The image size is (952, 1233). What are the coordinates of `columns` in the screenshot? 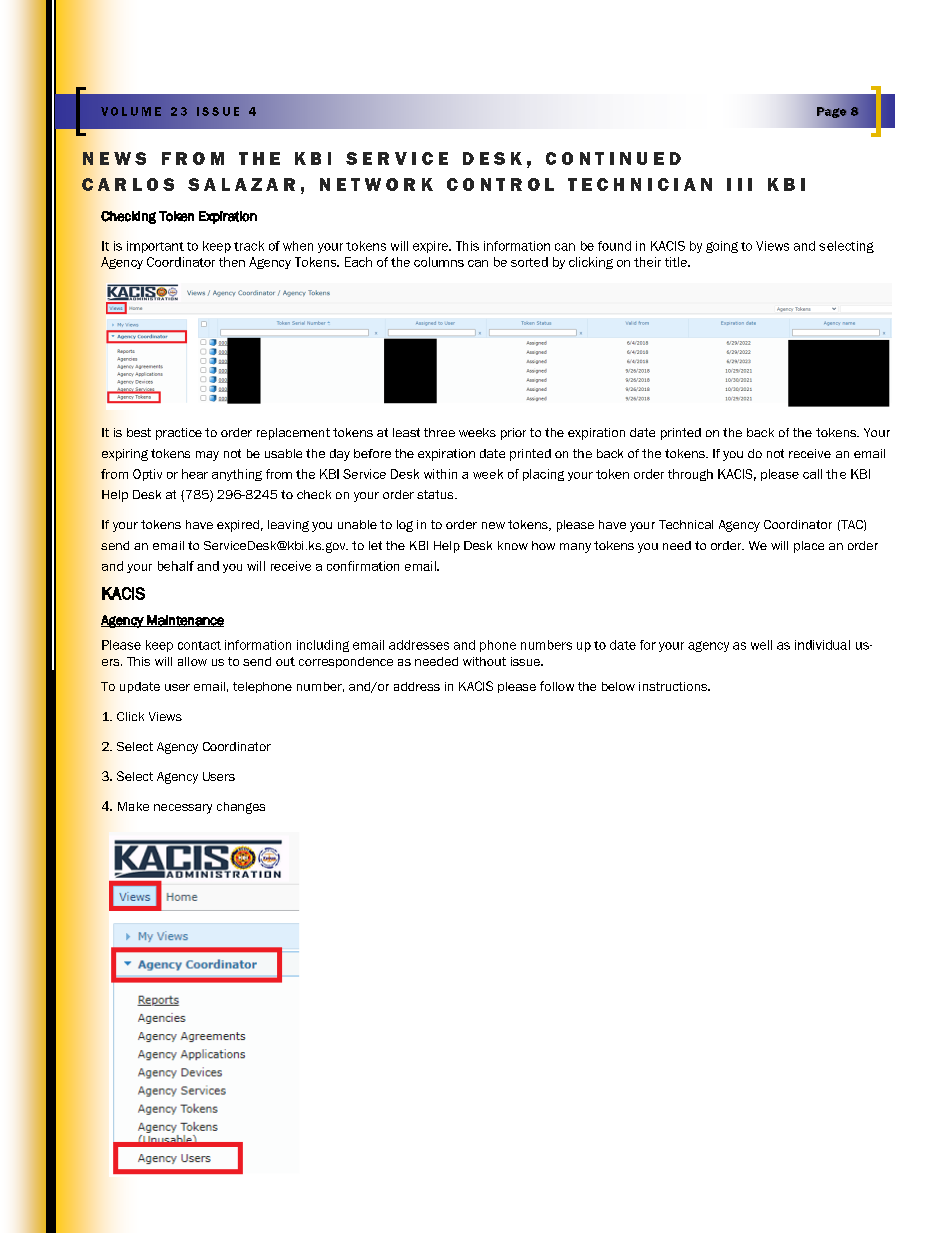 It's located at (439, 262).
